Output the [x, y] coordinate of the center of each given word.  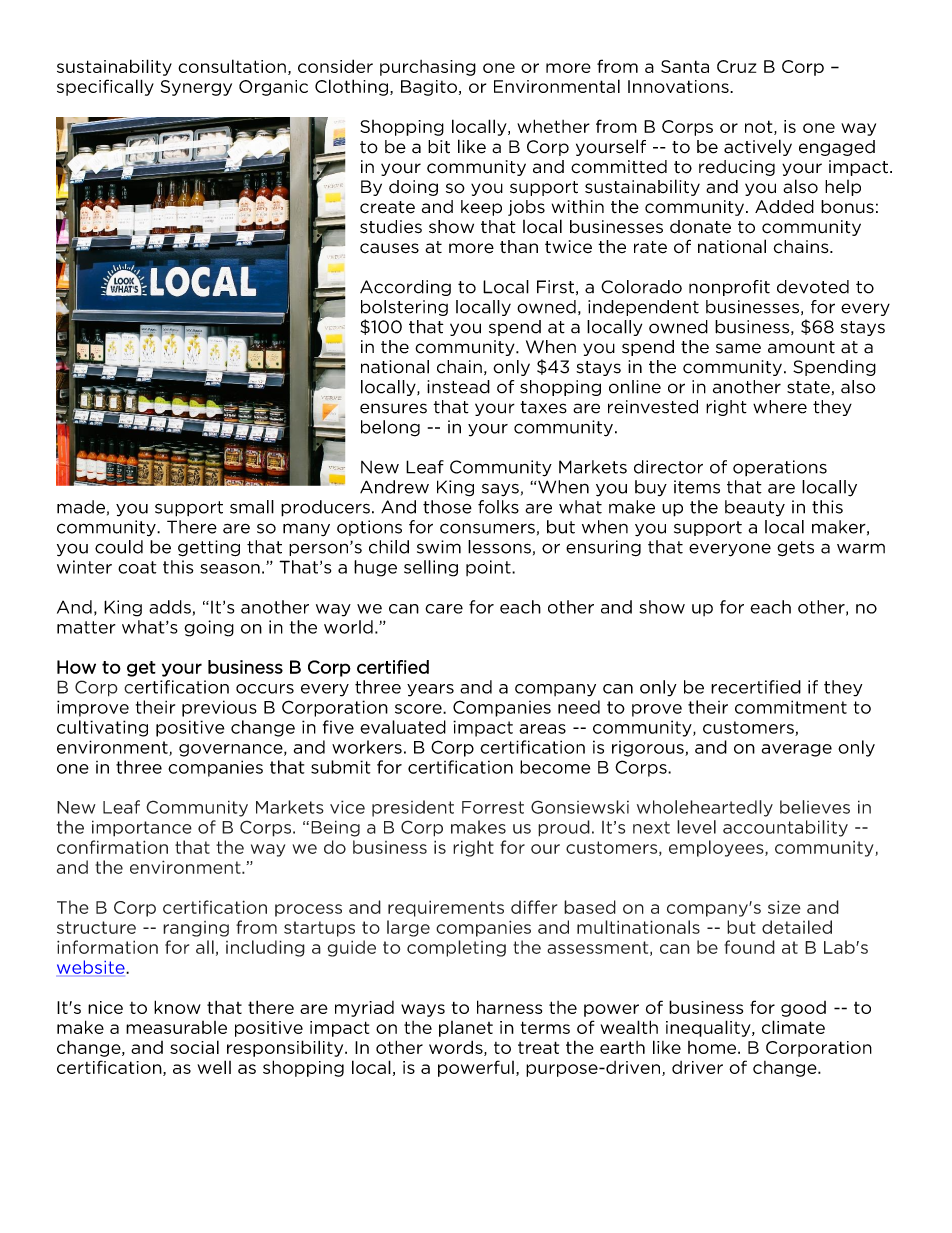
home [713, 1047]
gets [795, 549]
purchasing [428, 68]
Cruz [736, 66]
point [489, 568]
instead [458, 387]
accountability [785, 828]
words [457, 1048]
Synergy [196, 88]
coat [137, 567]
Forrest [493, 807]
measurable [176, 1027]
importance [142, 828]
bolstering [404, 308]
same [738, 348]
